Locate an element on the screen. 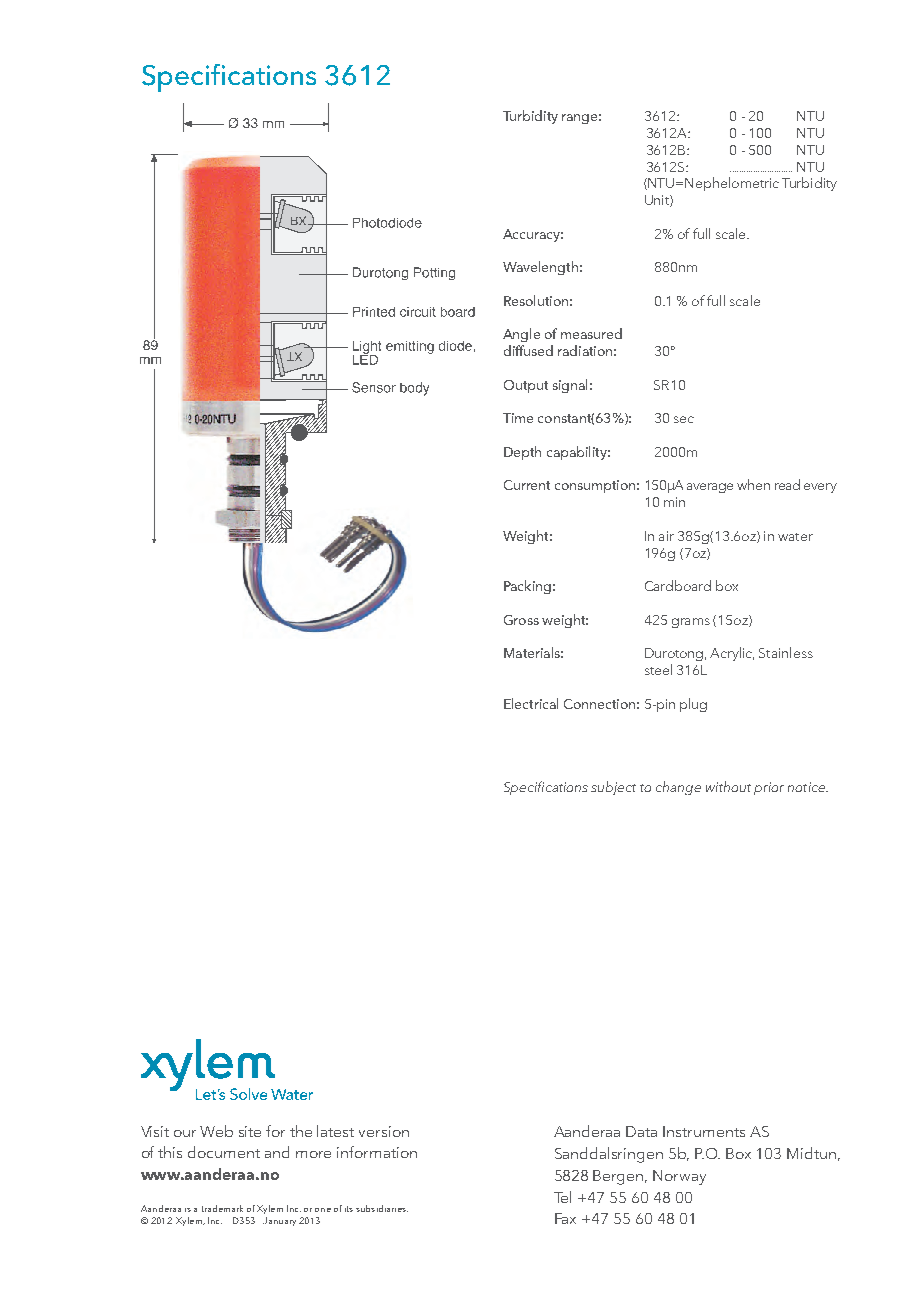  Norway is located at coordinates (679, 1177).
